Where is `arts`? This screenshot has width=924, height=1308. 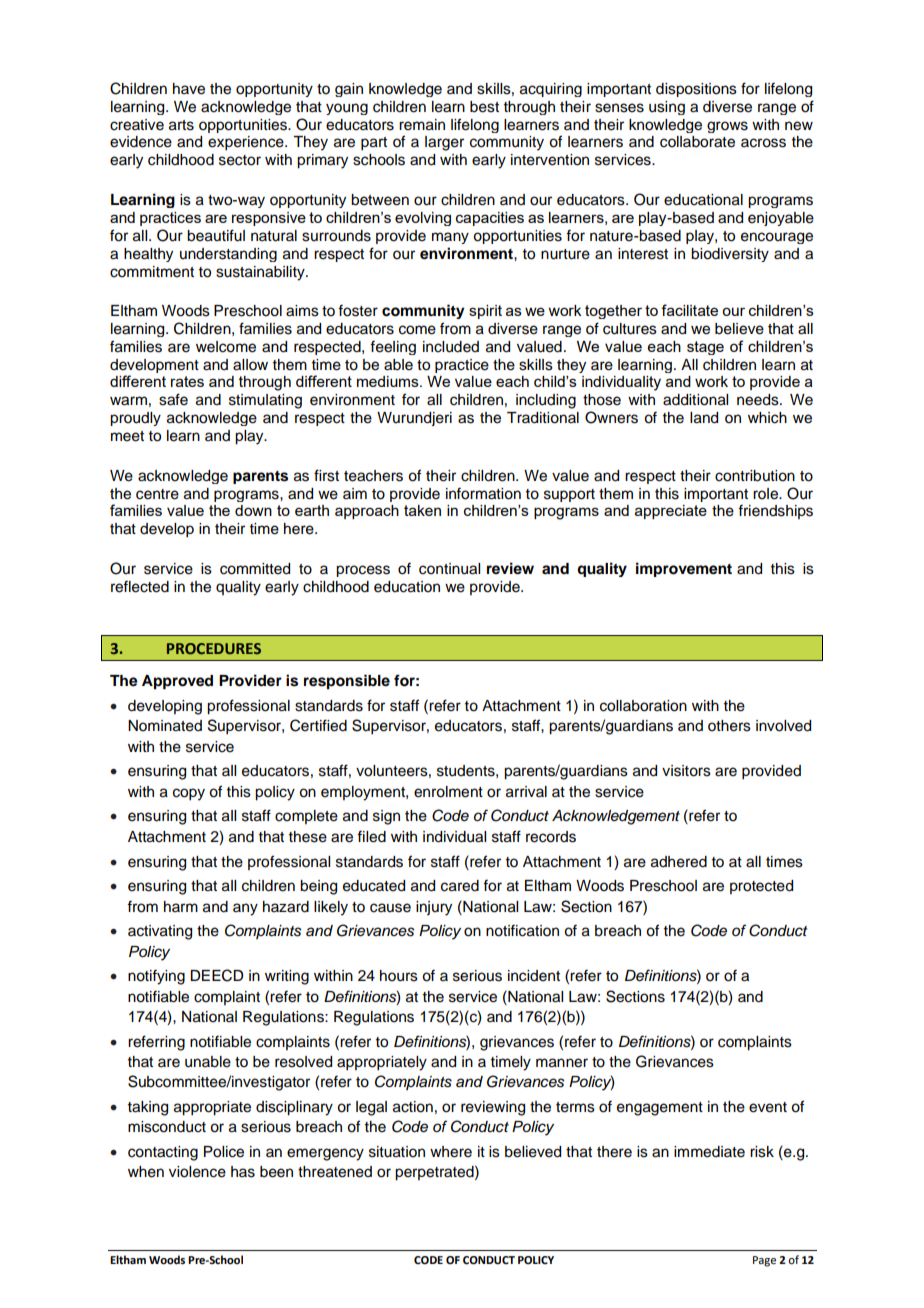 arts is located at coordinates (181, 125).
